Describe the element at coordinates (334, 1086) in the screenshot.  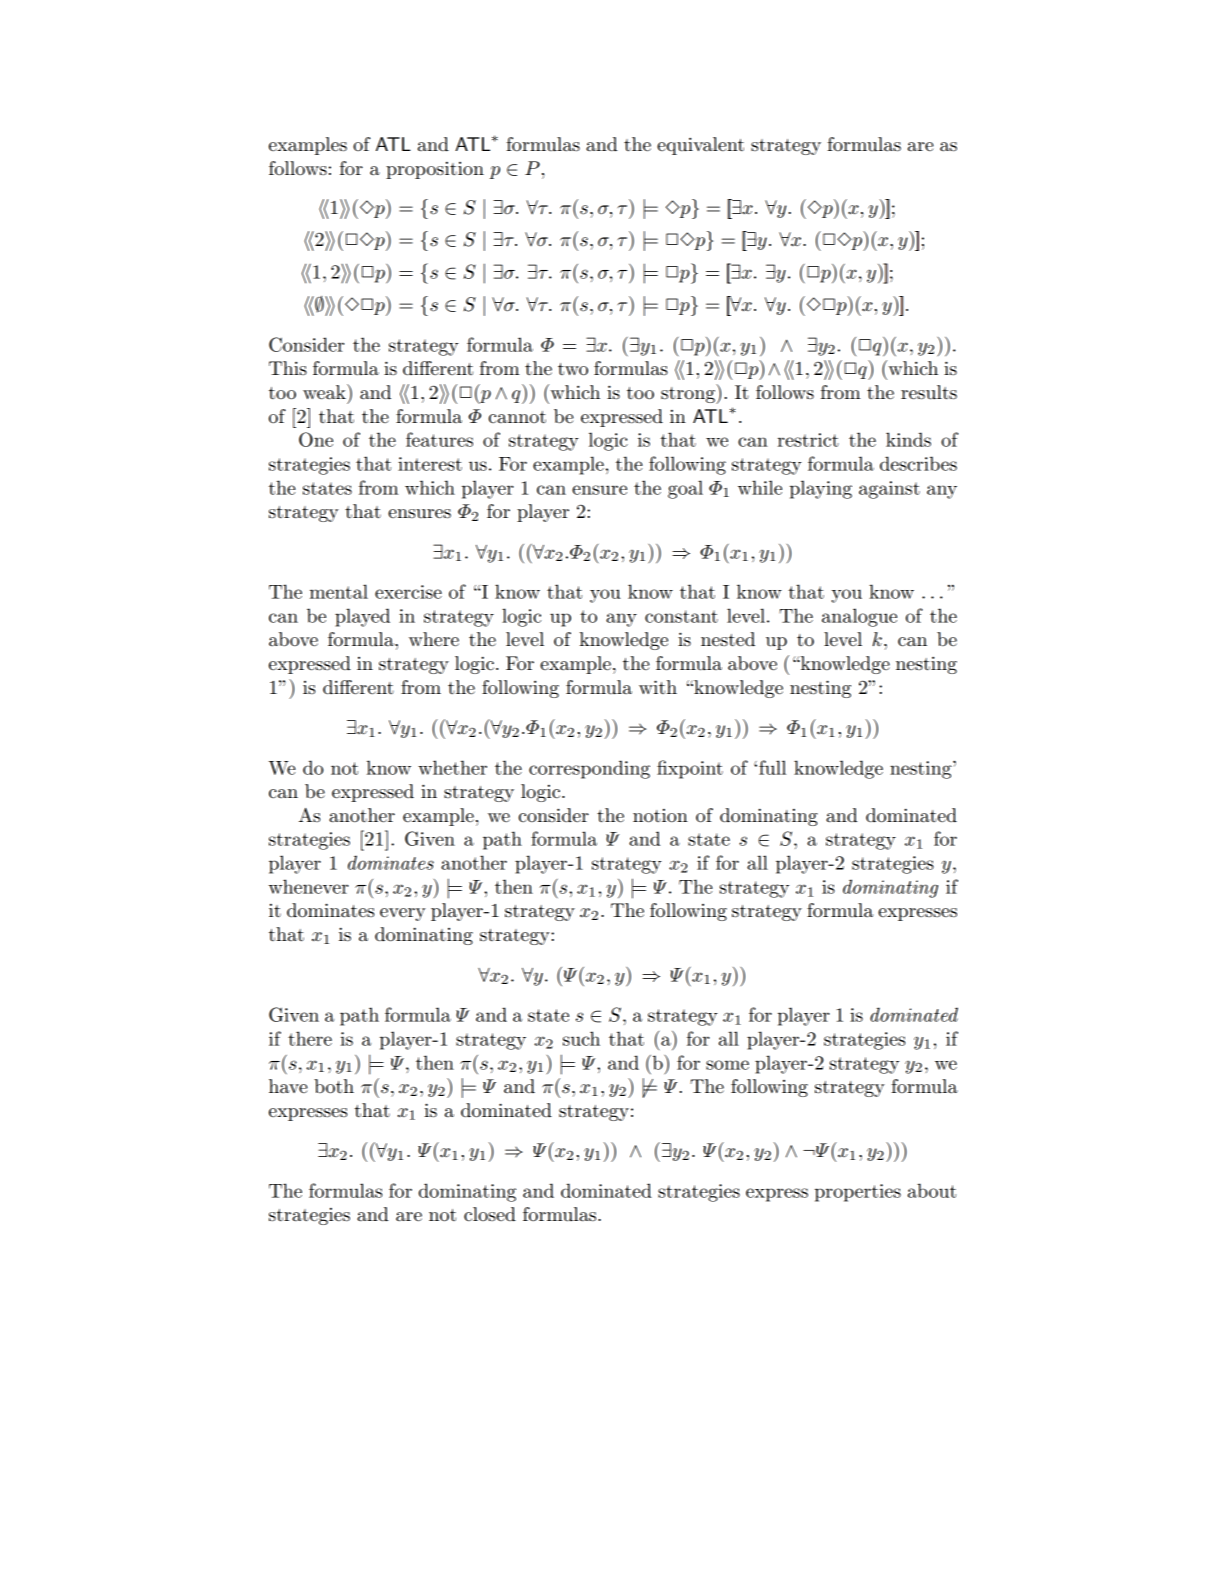
I see `both` at that location.
